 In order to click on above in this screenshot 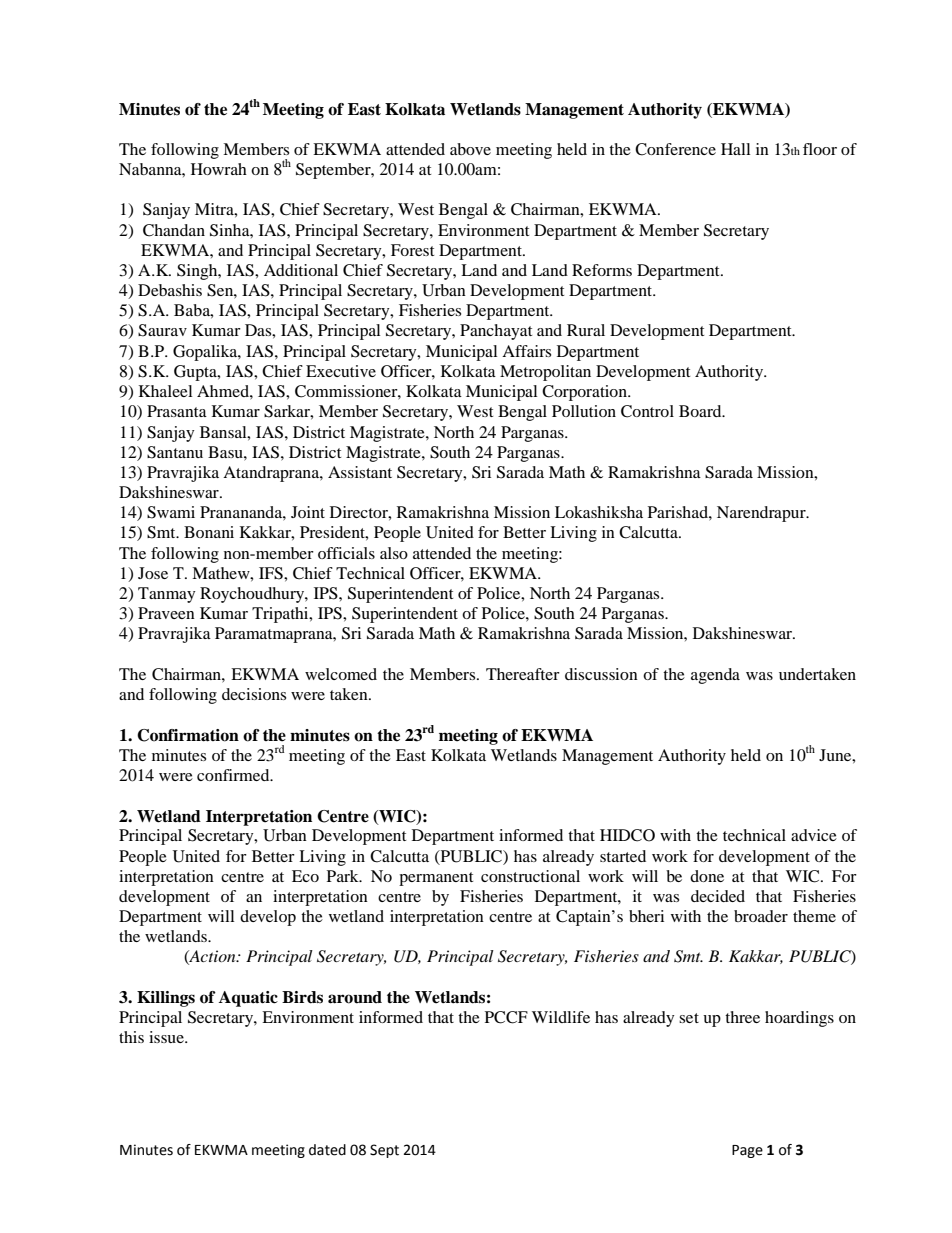, I will do `click(470, 149)`.
